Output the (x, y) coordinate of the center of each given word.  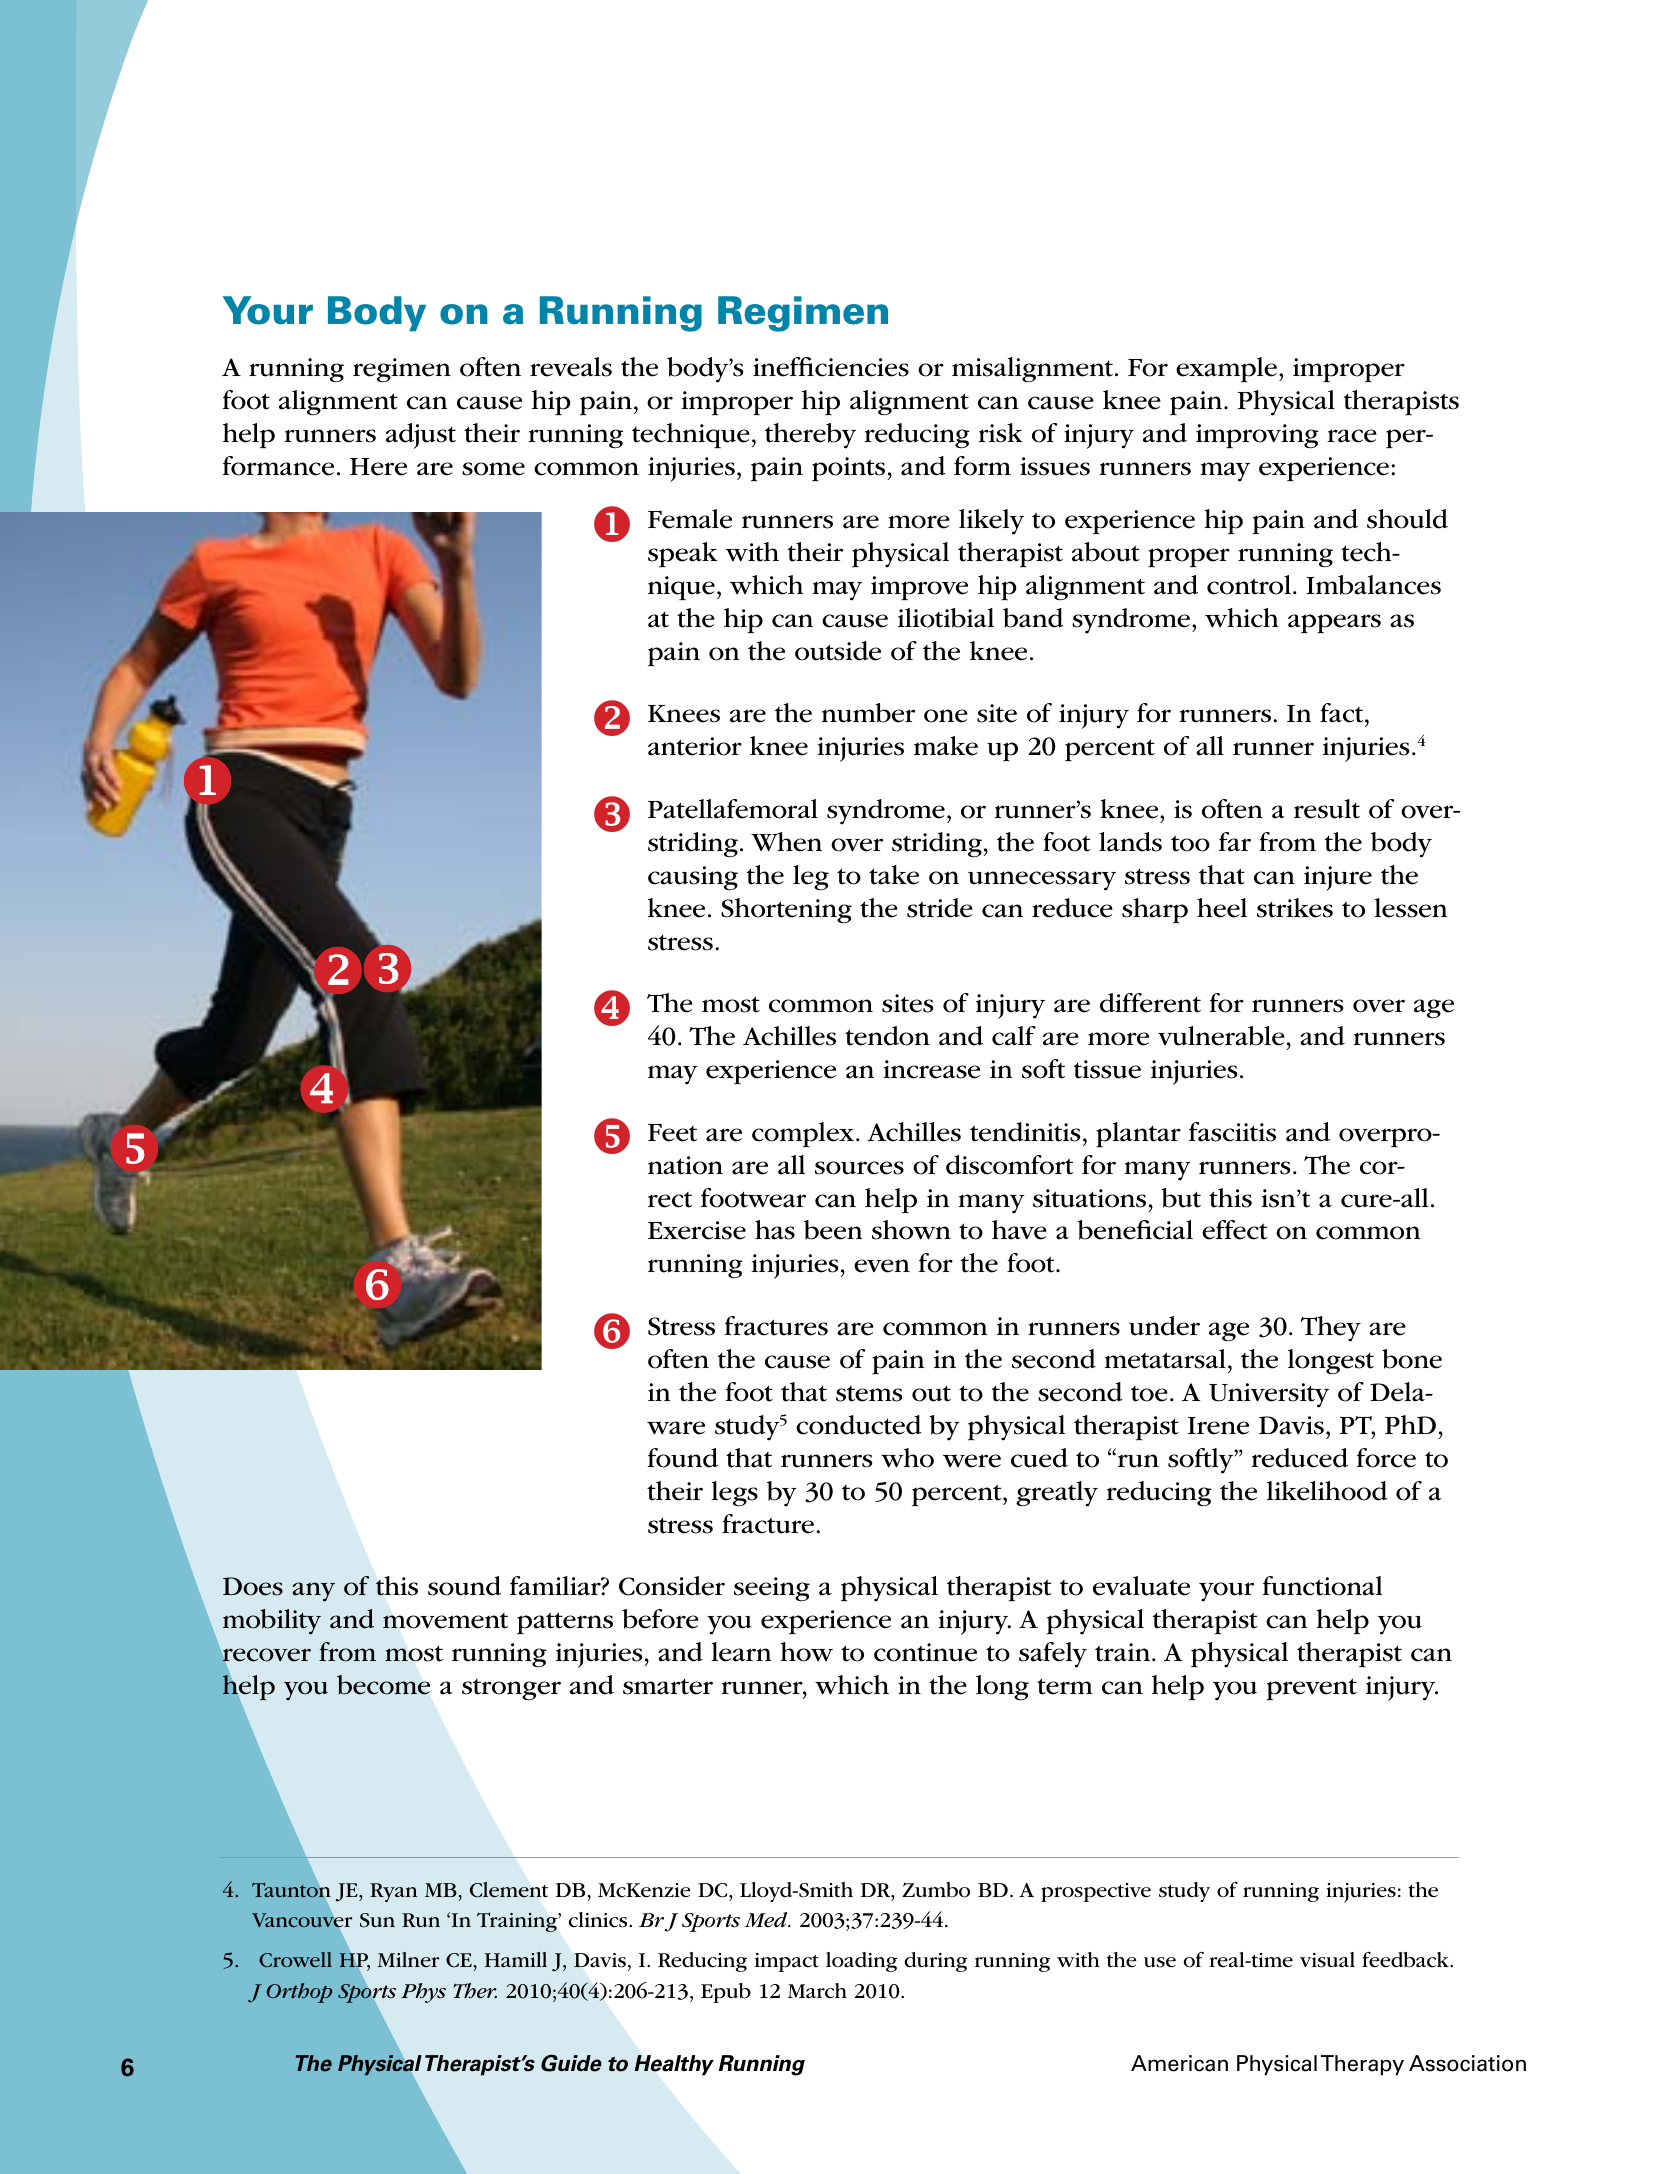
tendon (887, 1036)
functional (1322, 1586)
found (682, 1458)
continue (925, 1652)
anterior (695, 746)
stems (869, 1394)
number (868, 713)
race (1352, 436)
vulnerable (1221, 1036)
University (1269, 1395)
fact (1343, 713)
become (383, 1685)
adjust (421, 436)
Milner (408, 1959)
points (848, 469)
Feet (672, 1133)
